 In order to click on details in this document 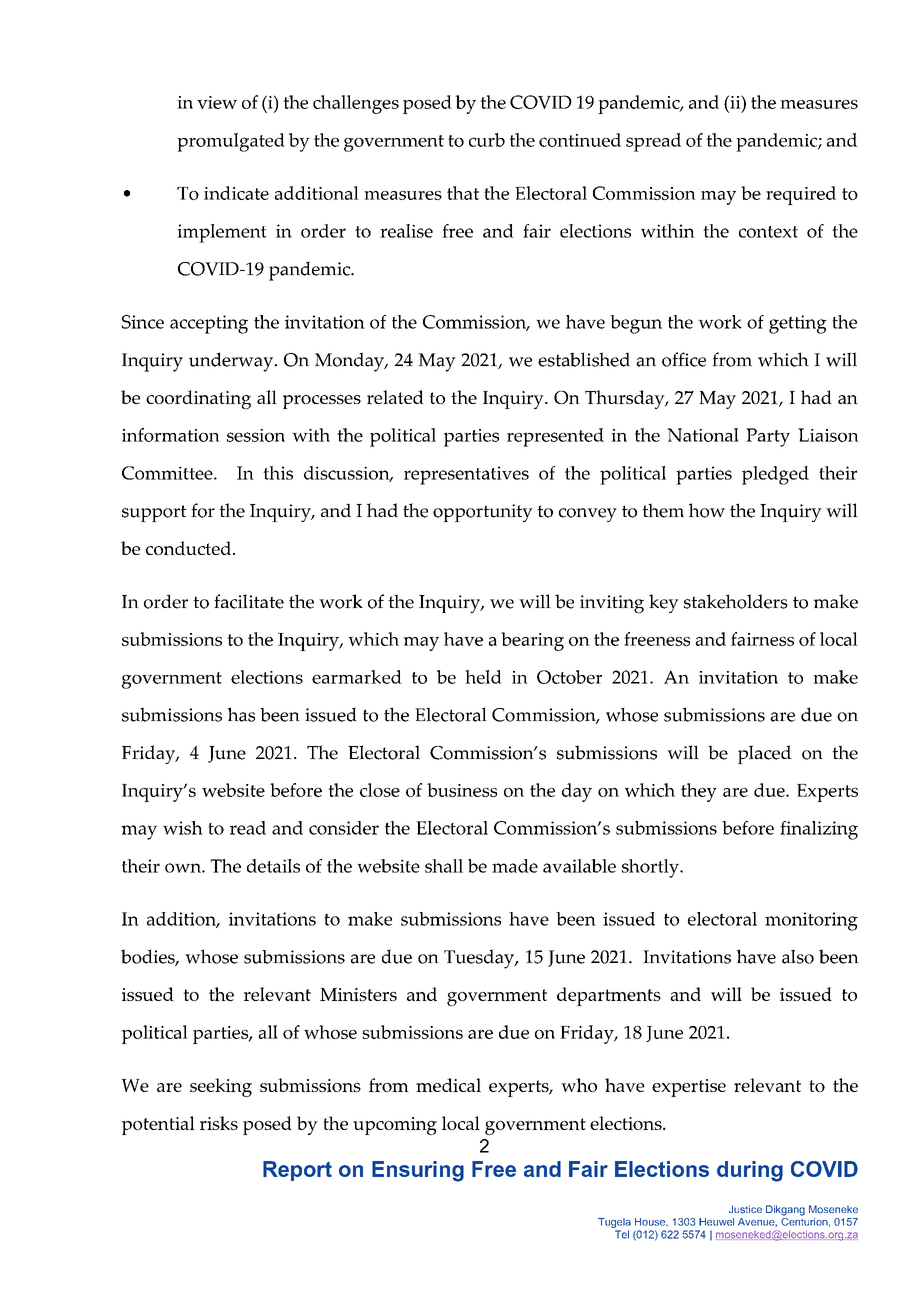, I will do `click(273, 866)`.
